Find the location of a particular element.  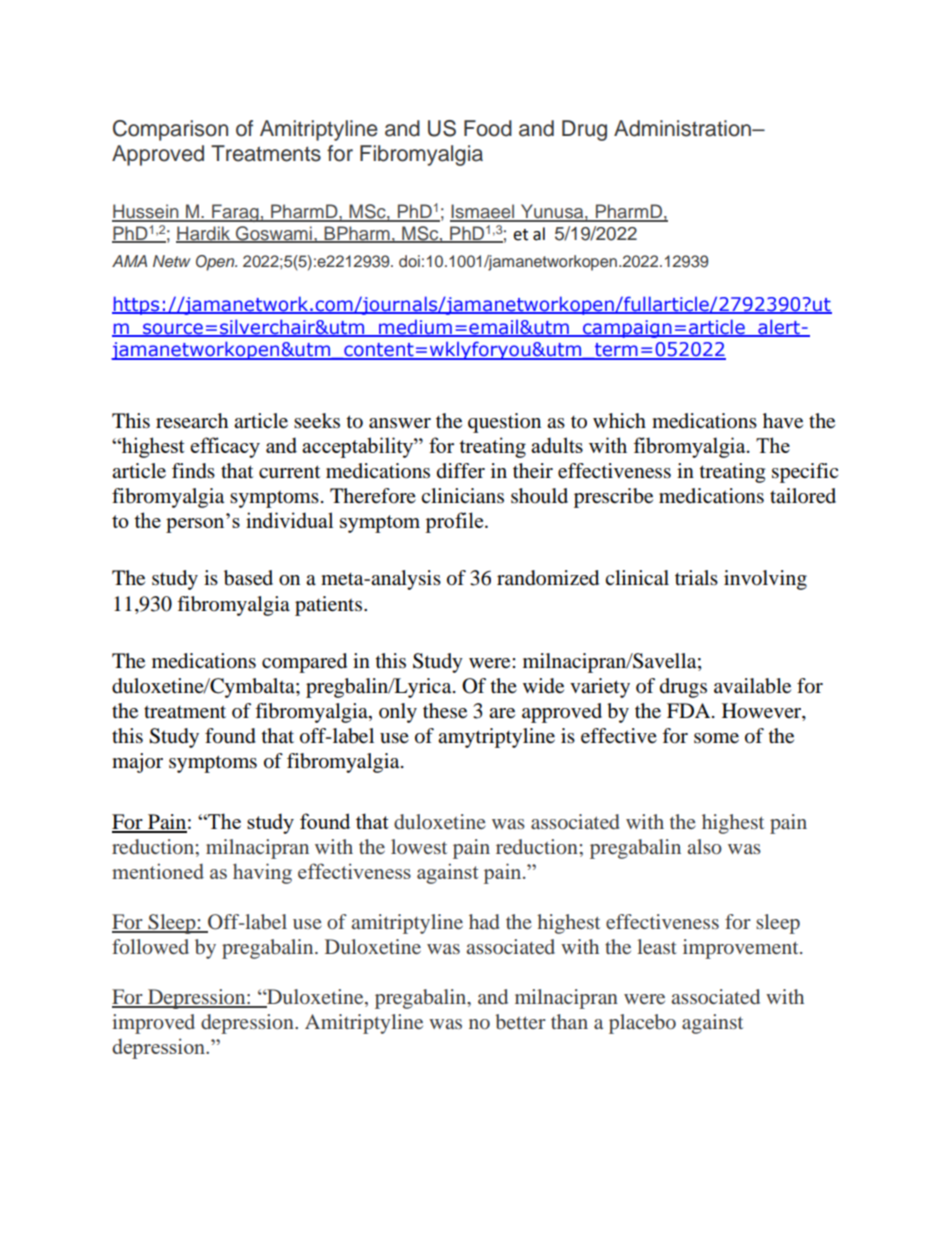

question is located at coordinates (504, 423).
